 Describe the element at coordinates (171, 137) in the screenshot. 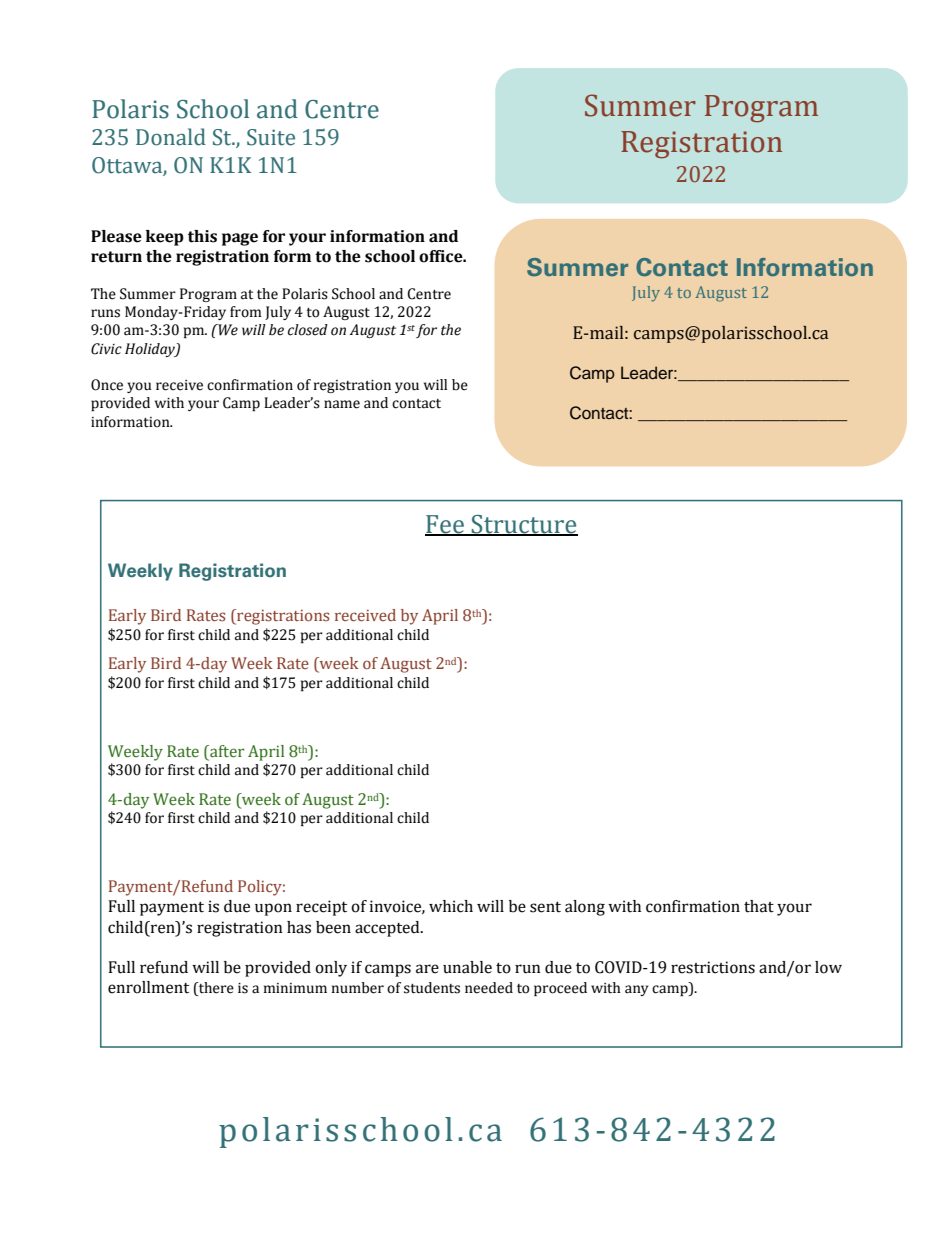

I see `Donald` at that location.
